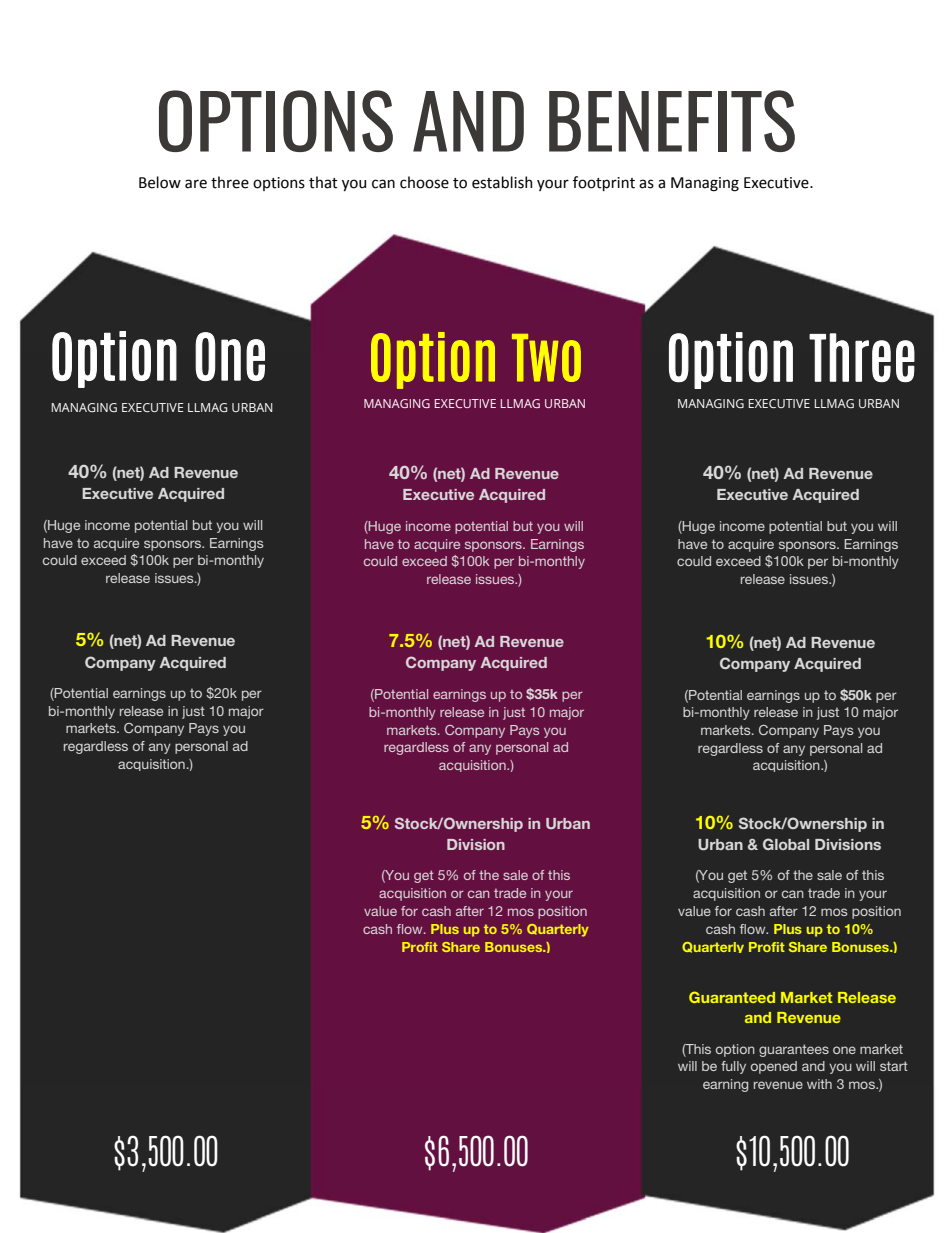  I want to click on establish, so click(502, 182).
